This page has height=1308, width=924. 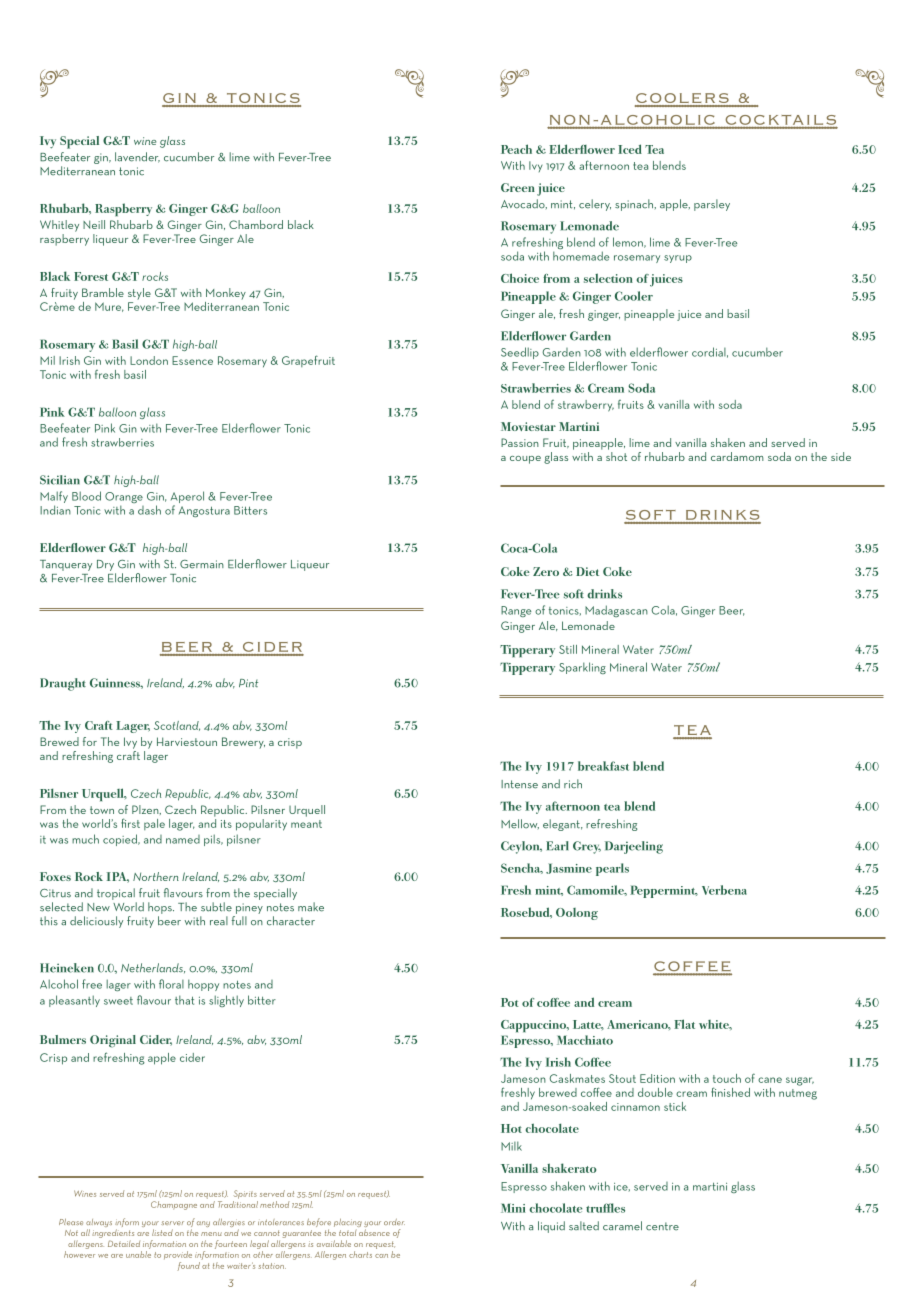 I want to click on breakfast, so click(x=603, y=766).
